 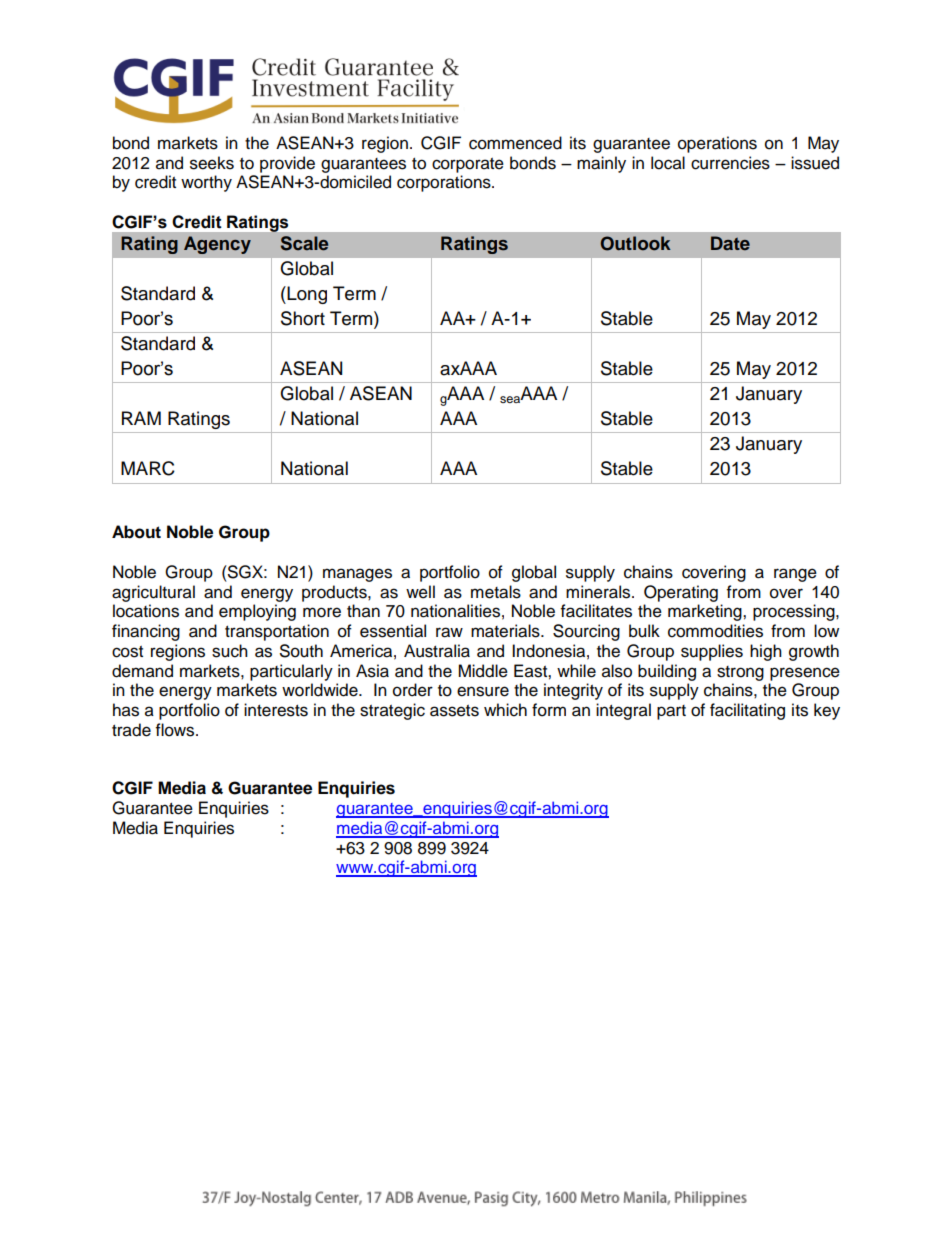 What do you see at coordinates (795, 575) in the screenshot?
I see `range` at bounding box center [795, 575].
